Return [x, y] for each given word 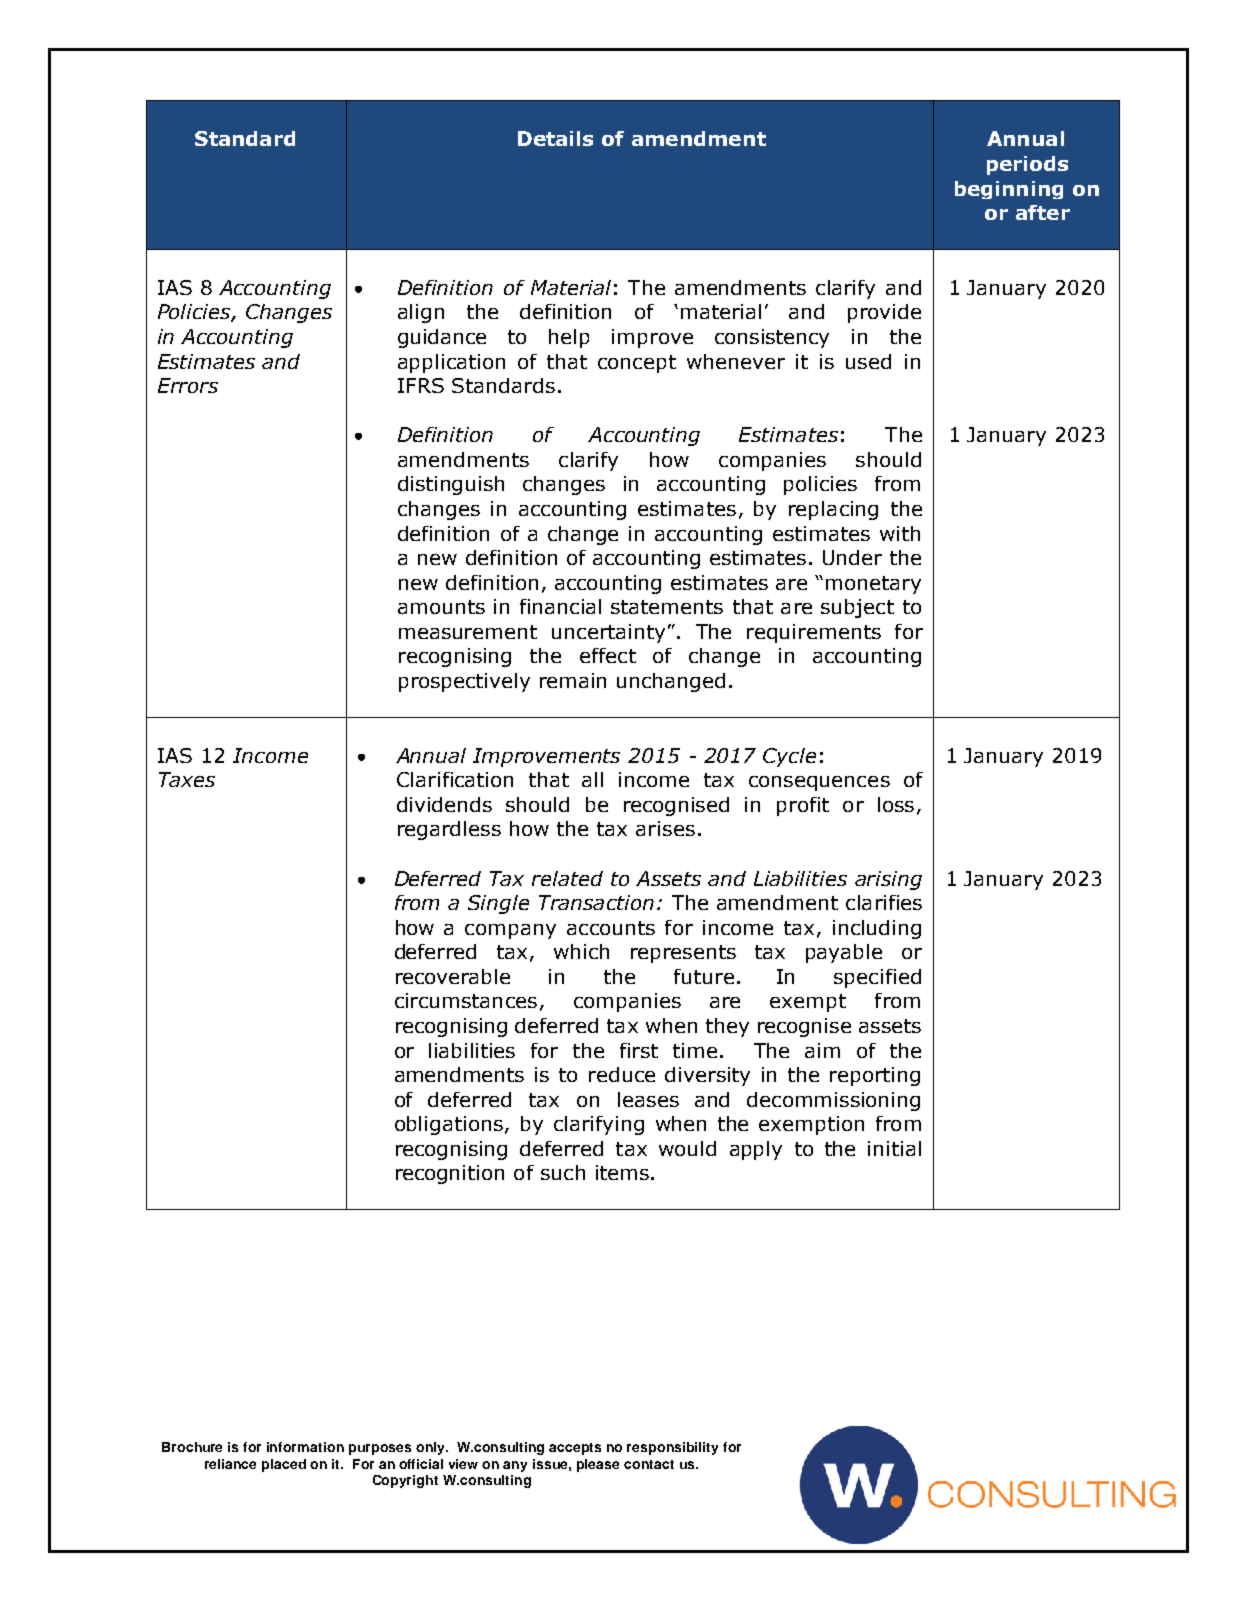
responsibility [672, 1448]
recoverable [453, 976]
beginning [1009, 190]
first [639, 1050]
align [421, 313]
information [305, 1447]
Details [555, 138]
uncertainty [608, 633]
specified [877, 978]
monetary [873, 585]
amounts [441, 607]
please [598, 1465]
